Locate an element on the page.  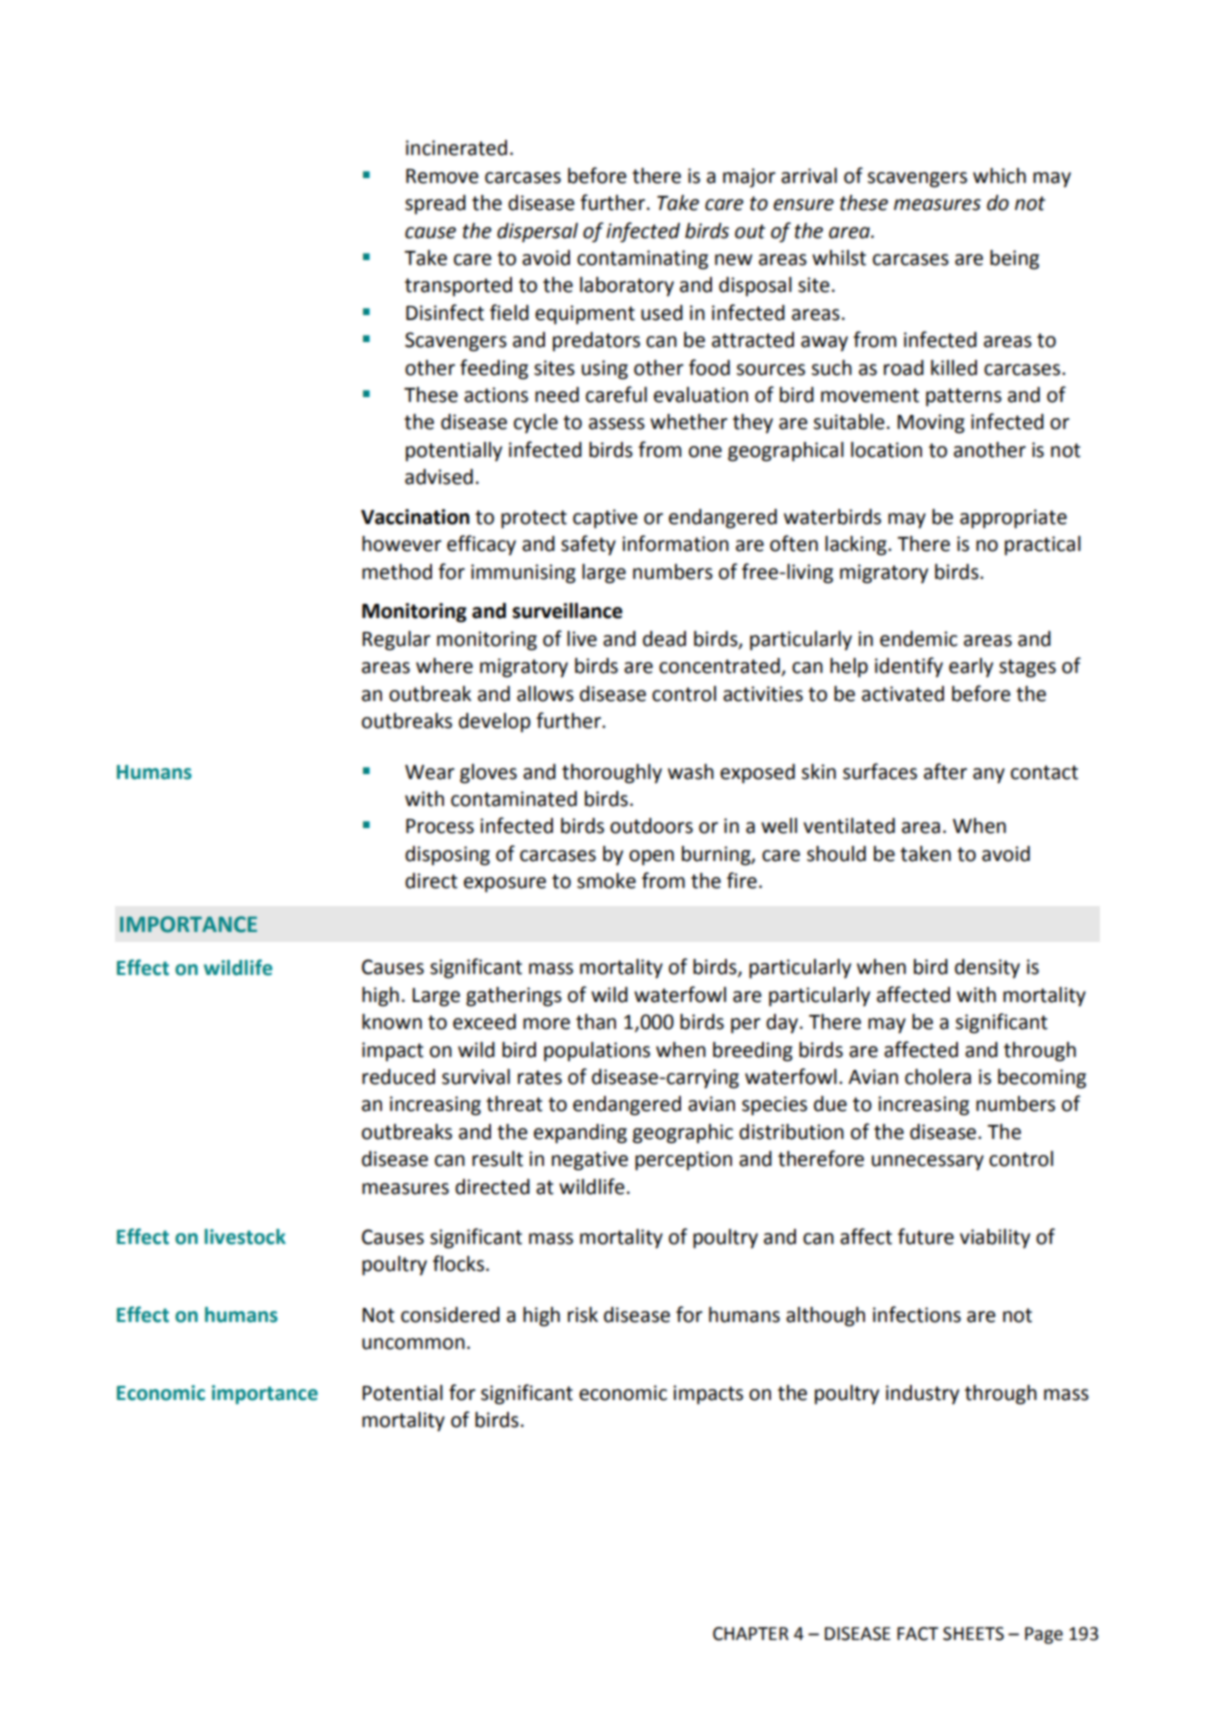
which is located at coordinates (999, 176).
